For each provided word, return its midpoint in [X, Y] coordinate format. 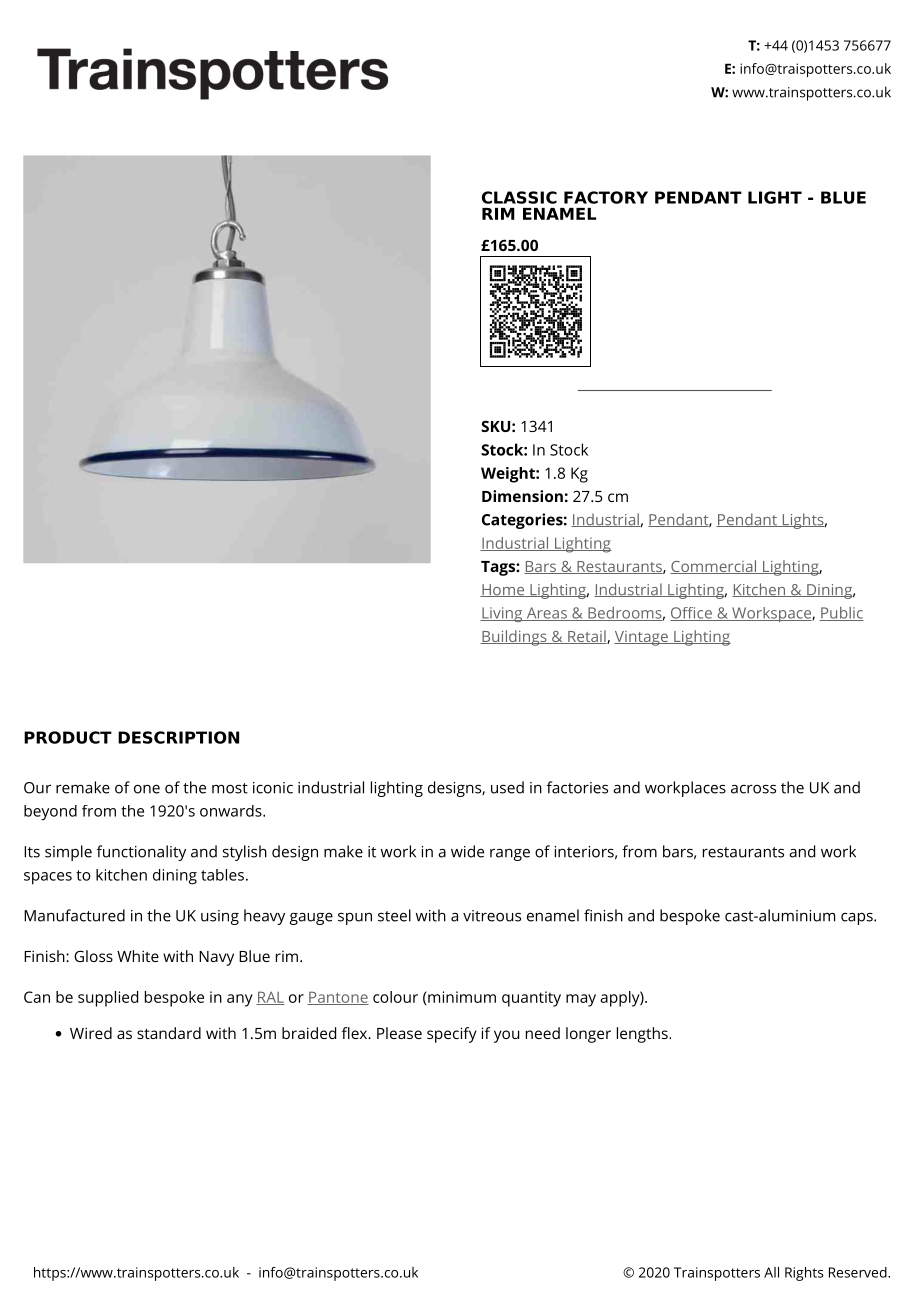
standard [169, 1033]
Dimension [522, 496]
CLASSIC [519, 197]
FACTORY [606, 197]
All [771, 1272]
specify [452, 1035]
